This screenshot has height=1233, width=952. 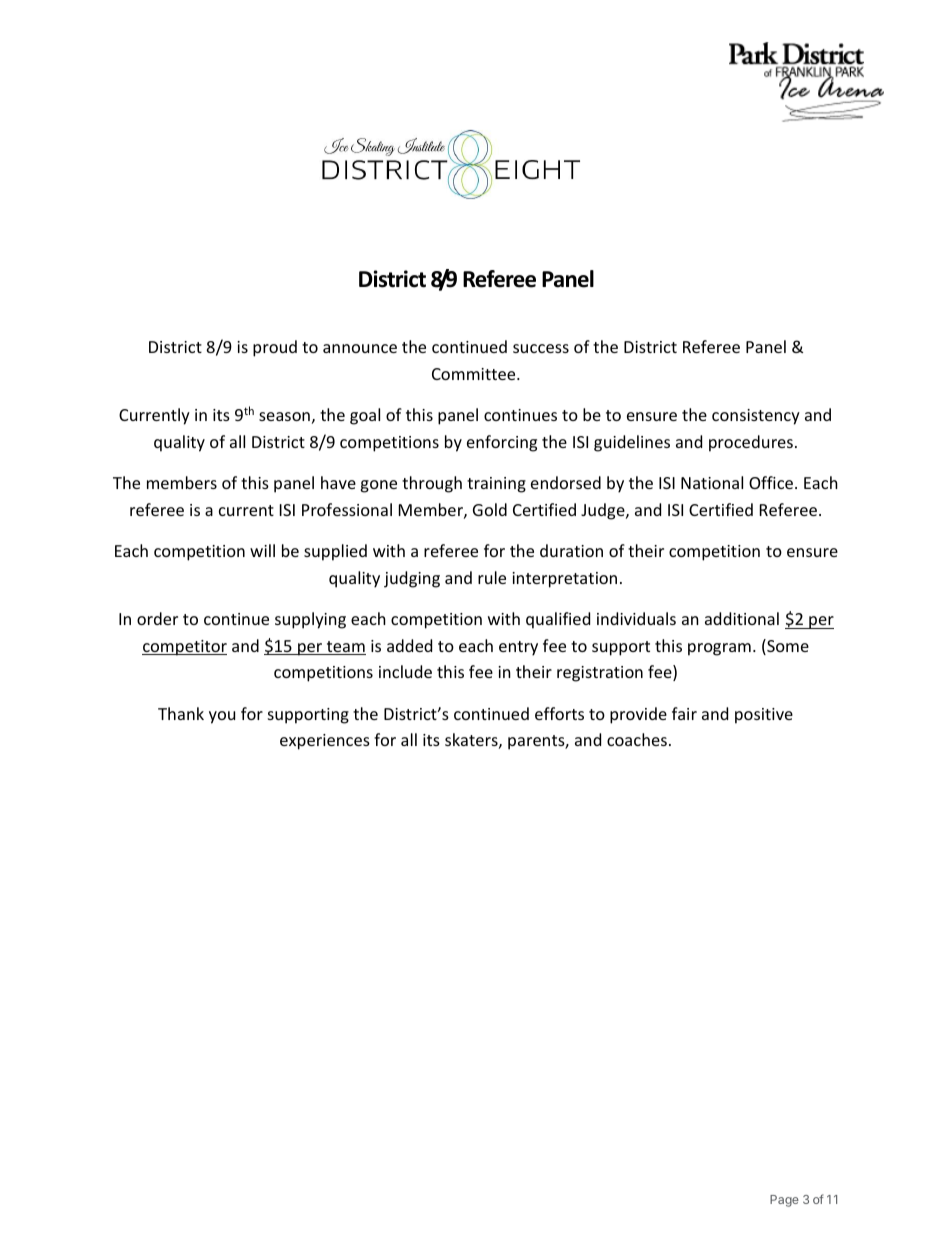 I want to click on experiences, so click(x=325, y=742).
